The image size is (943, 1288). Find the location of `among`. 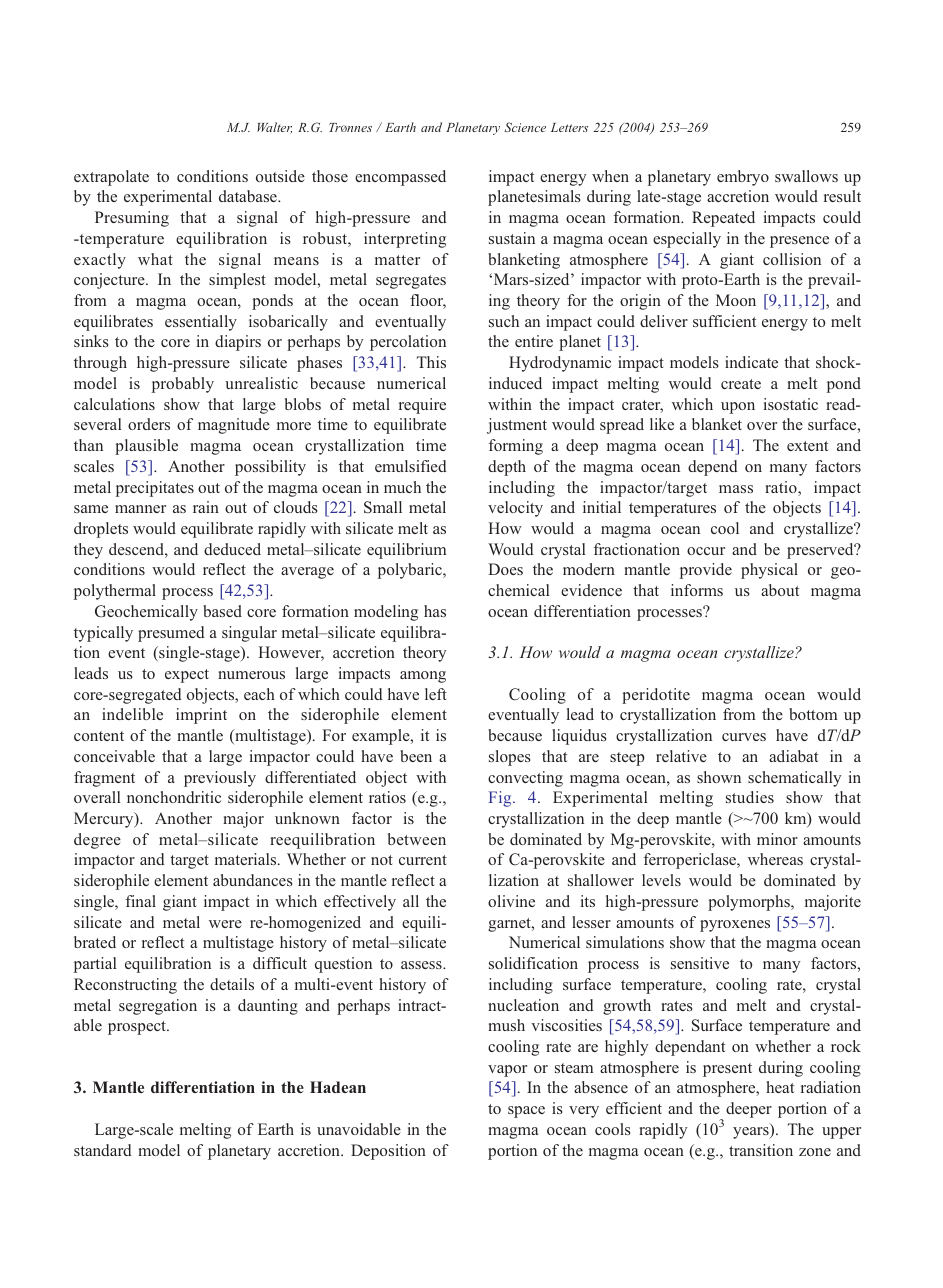

among is located at coordinates (423, 677).
